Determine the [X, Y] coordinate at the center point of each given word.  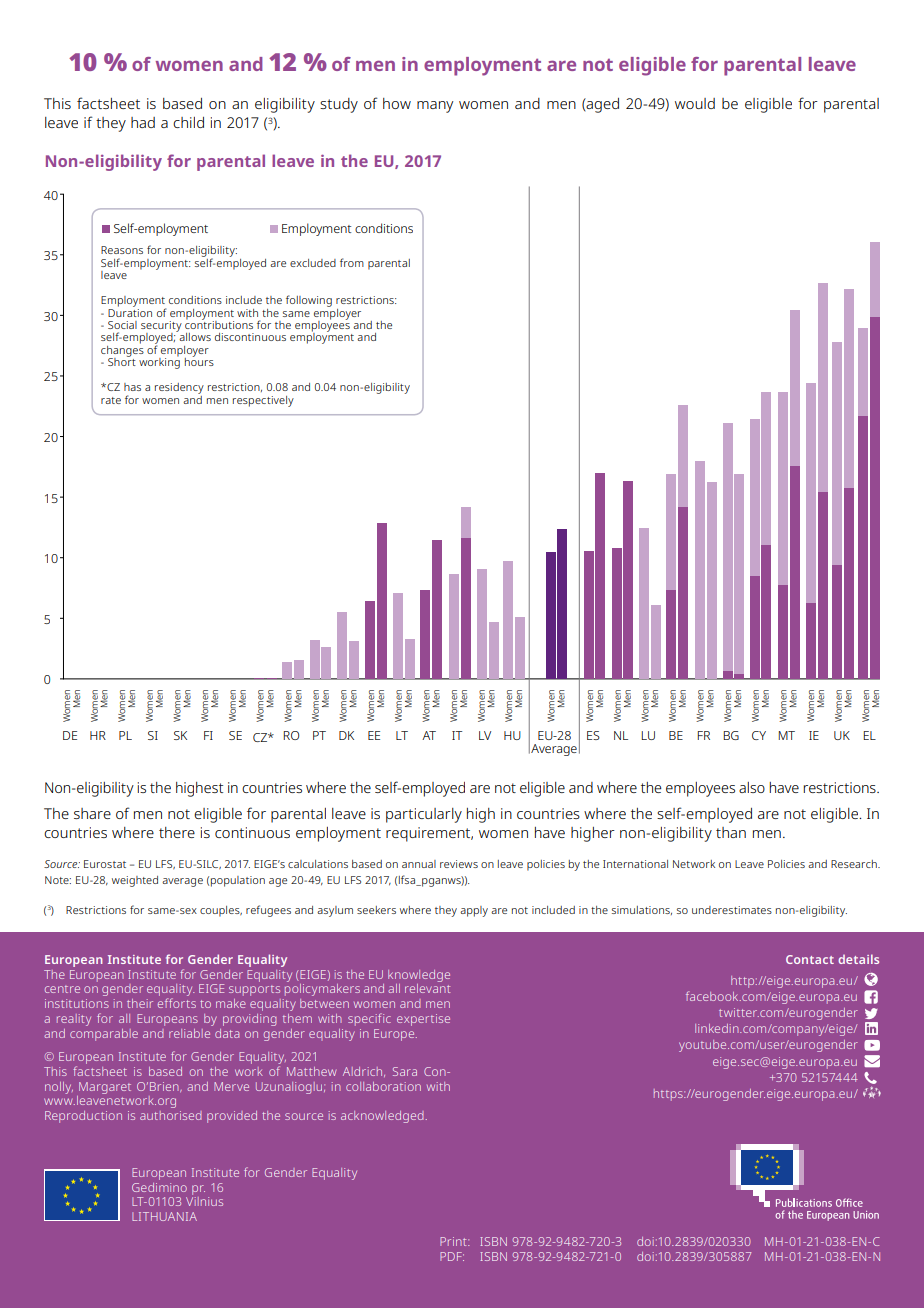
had [143, 122]
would [695, 103]
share [92, 813]
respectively [263, 401]
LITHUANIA [164, 1216]
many [435, 107]
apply [474, 911]
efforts [177, 1003]
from [352, 262]
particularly [424, 815]
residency [179, 388]
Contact [810, 959]
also [752, 787]
